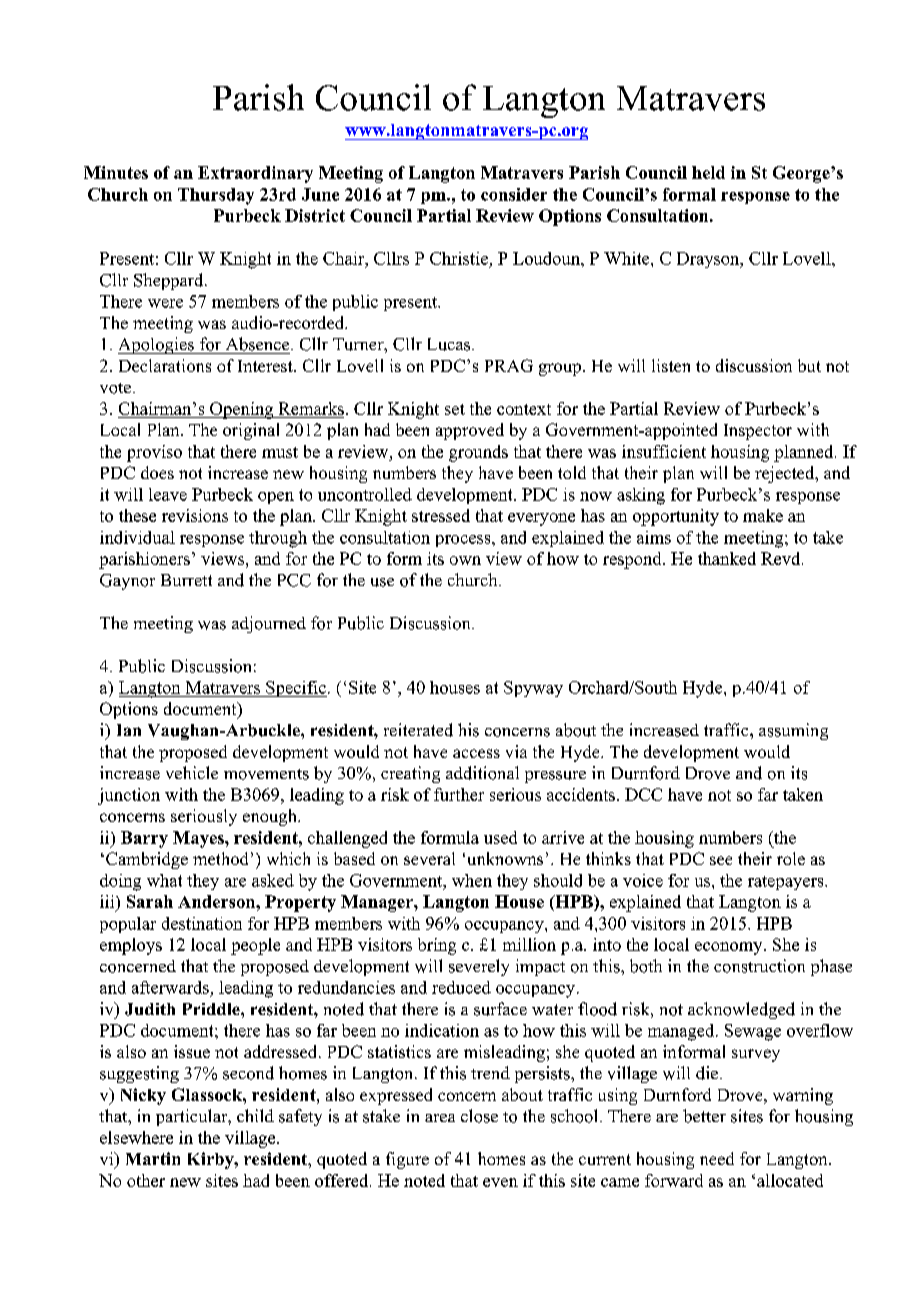 The height and width of the page is (1308, 924). What do you see at coordinates (216, 196) in the page?
I see `Thursday` at bounding box center [216, 196].
